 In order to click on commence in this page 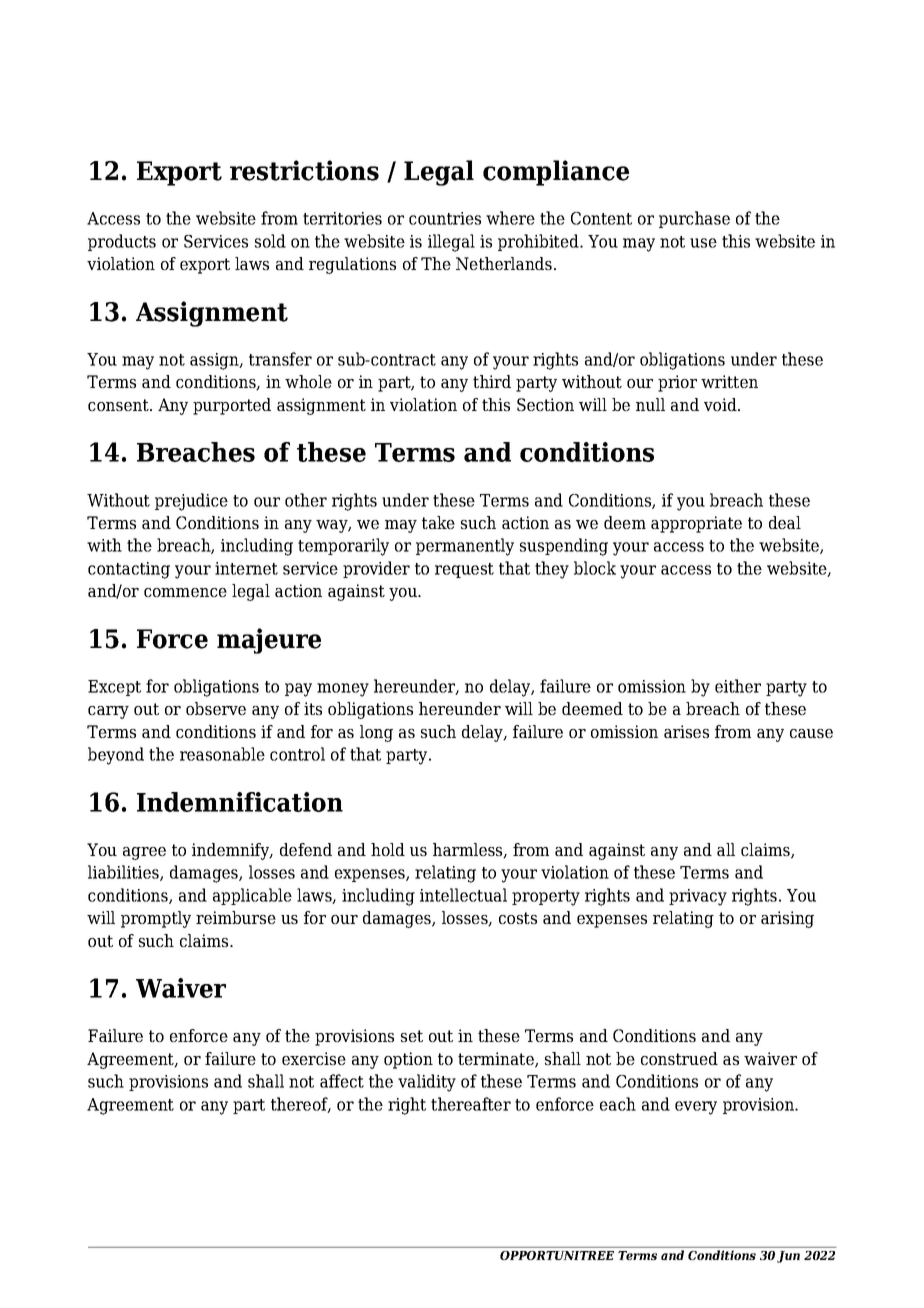, I will do `click(185, 592)`.
